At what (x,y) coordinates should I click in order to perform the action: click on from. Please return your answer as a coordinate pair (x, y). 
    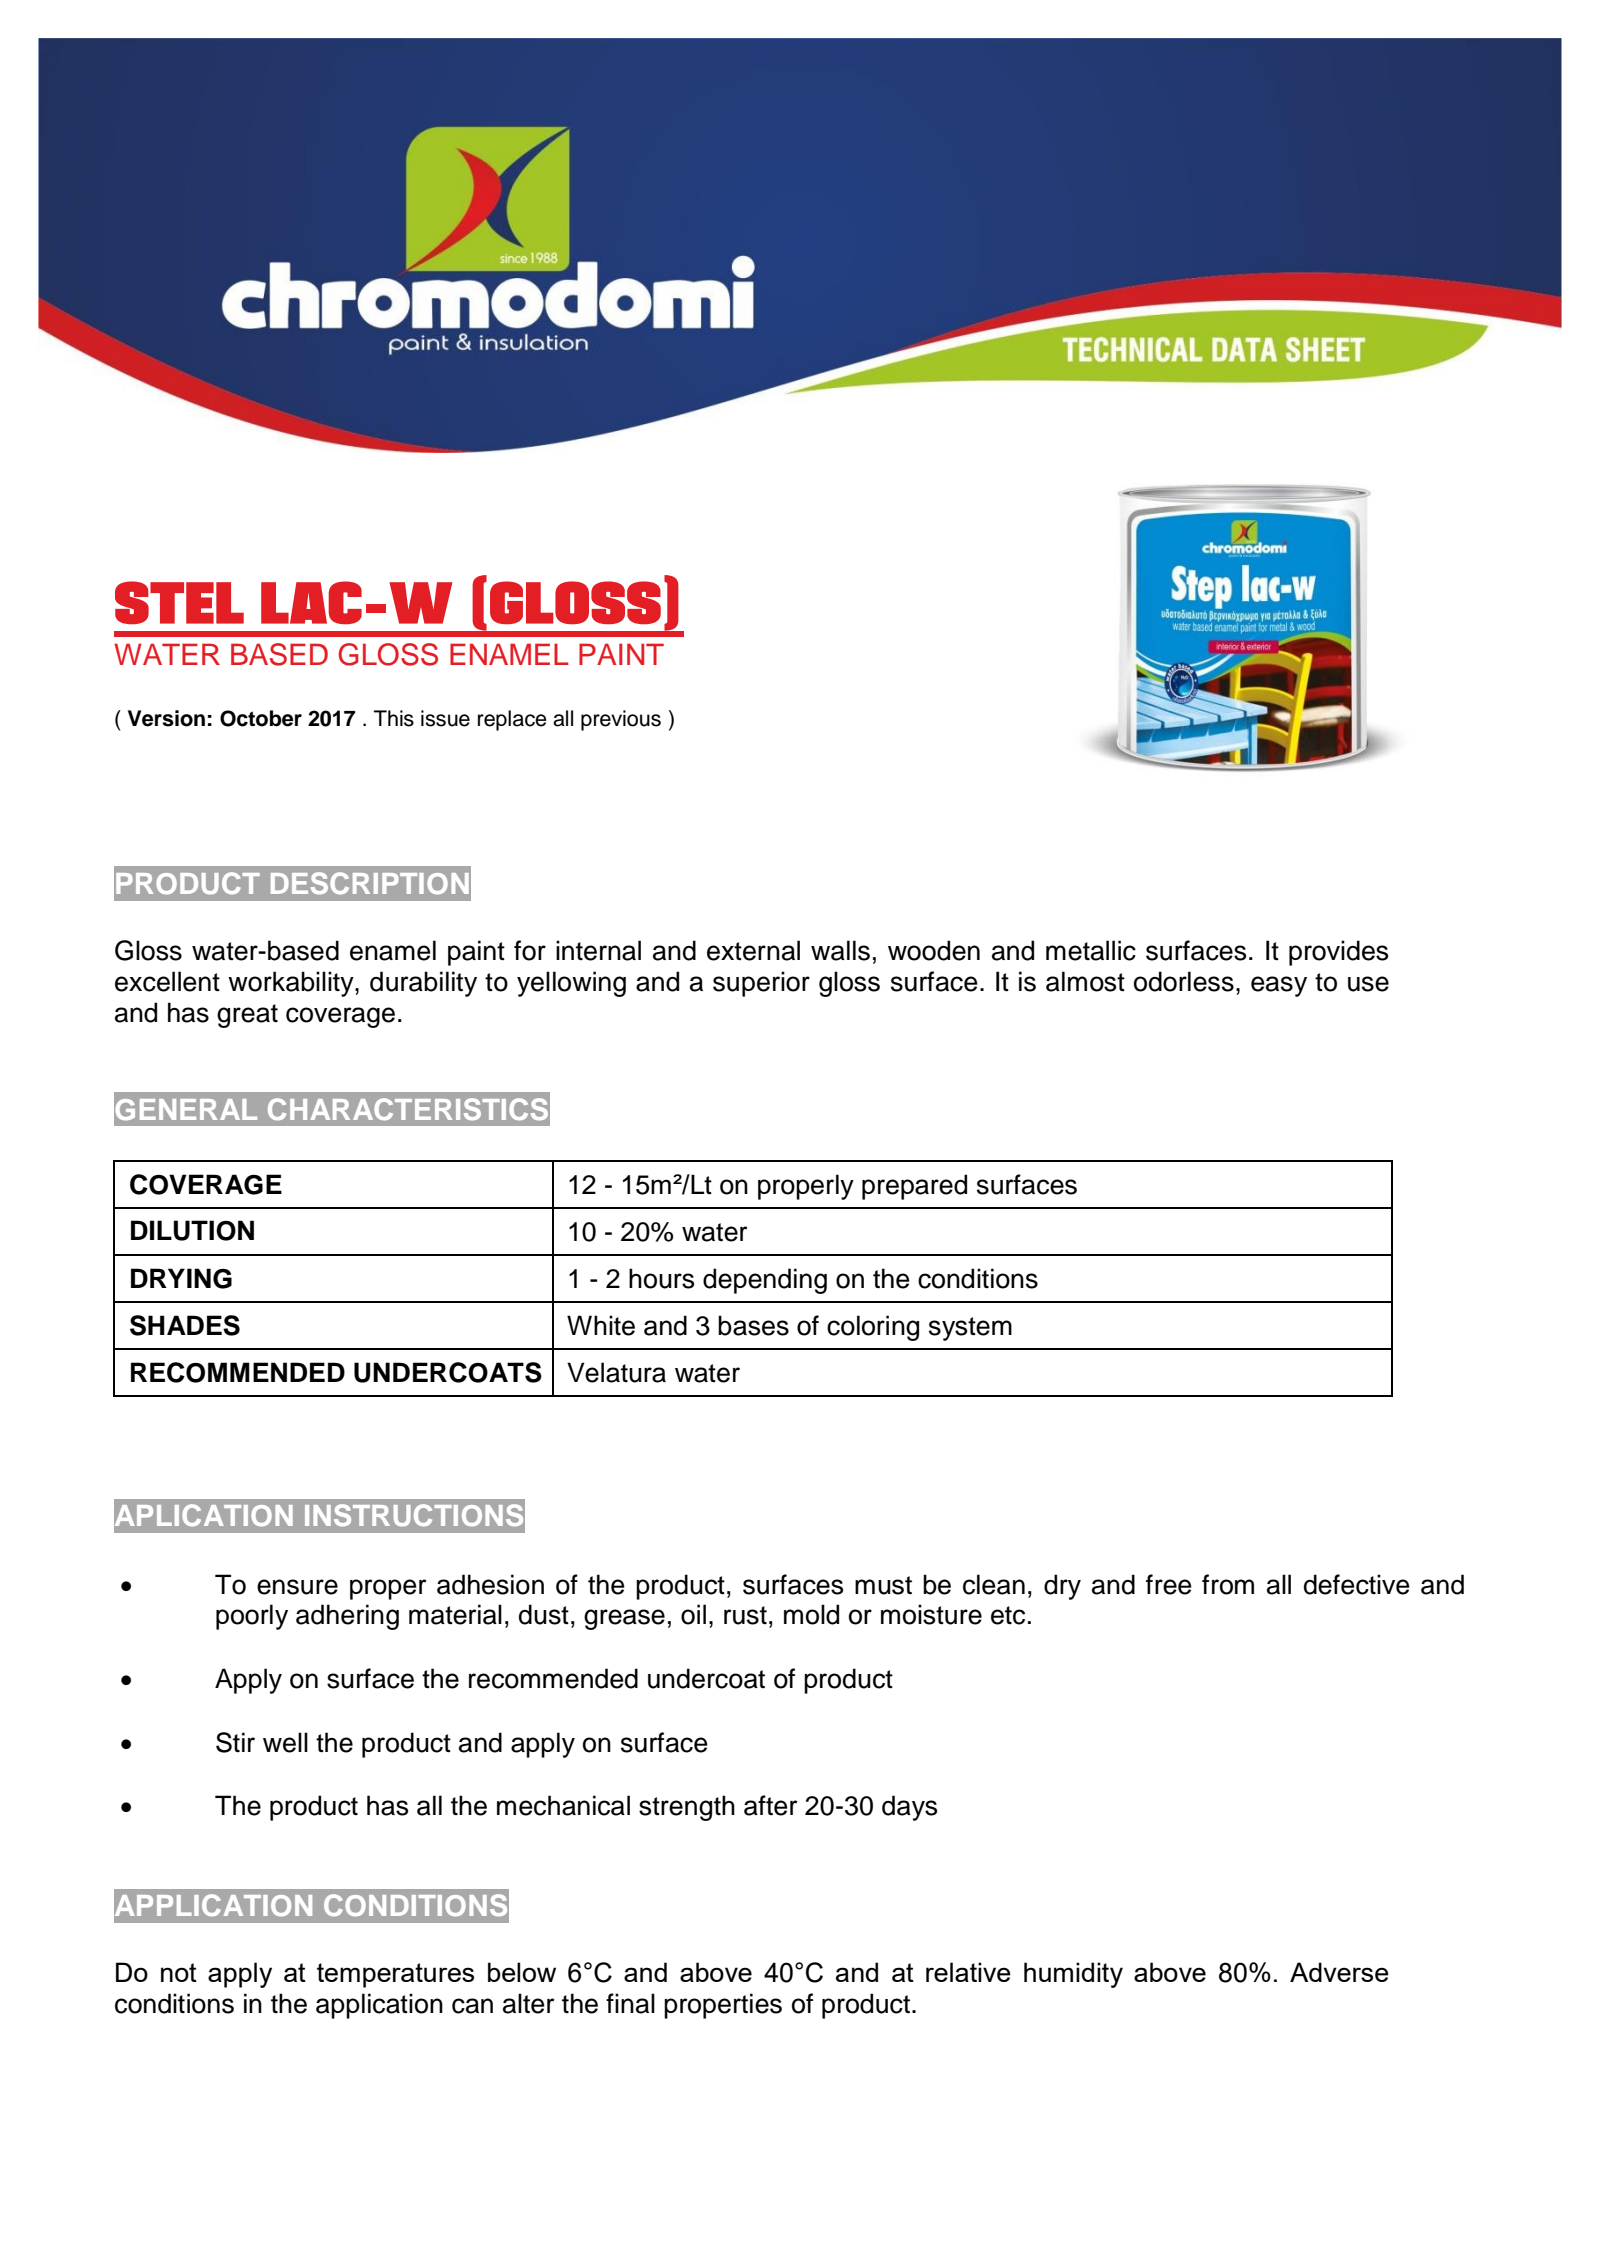
    Looking at the image, I should click on (1228, 1584).
